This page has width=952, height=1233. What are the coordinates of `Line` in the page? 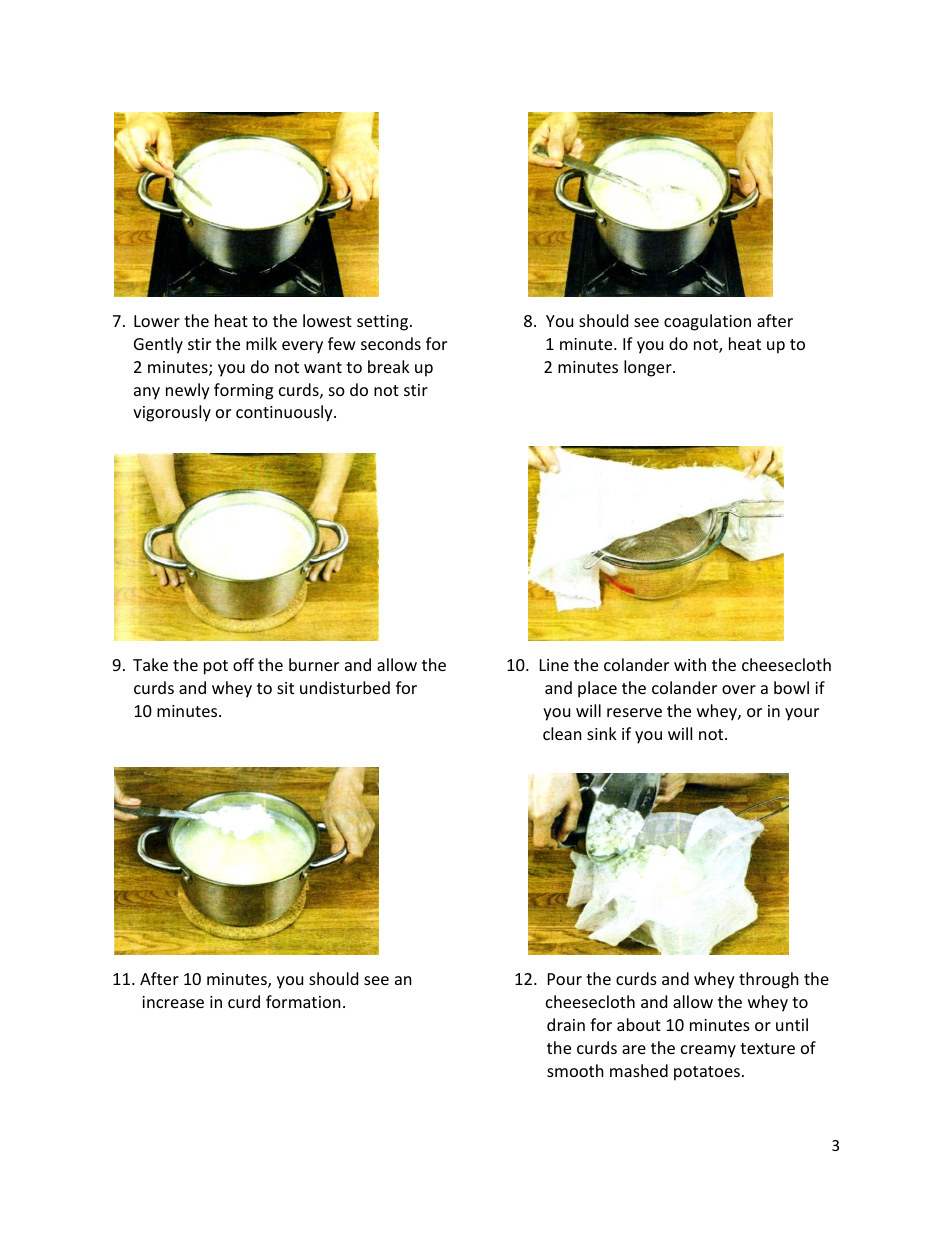 It's located at (554, 665).
